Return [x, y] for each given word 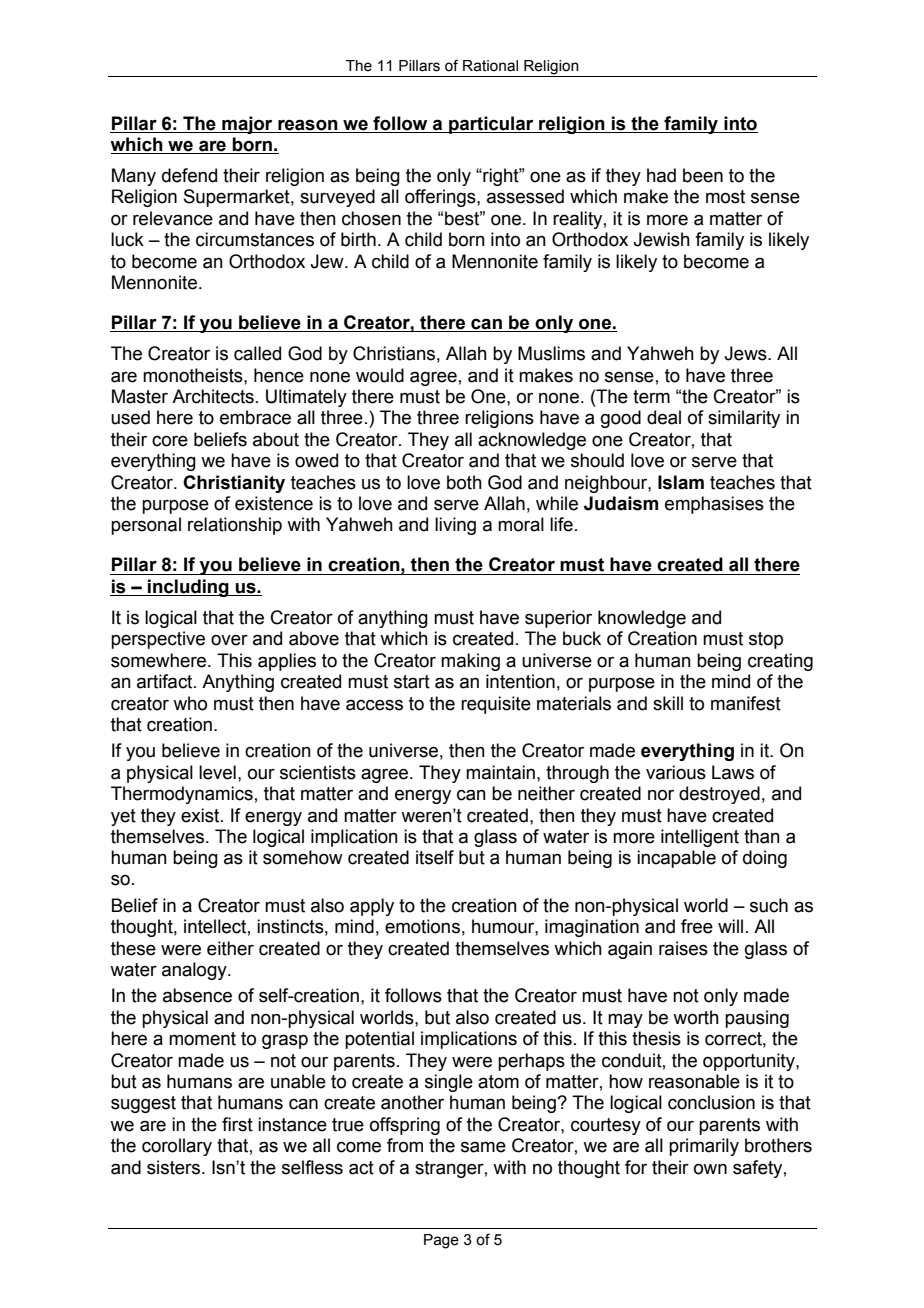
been [703, 175]
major [247, 125]
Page [441, 1241]
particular [491, 125]
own [710, 1169]
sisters [175, 1167]
